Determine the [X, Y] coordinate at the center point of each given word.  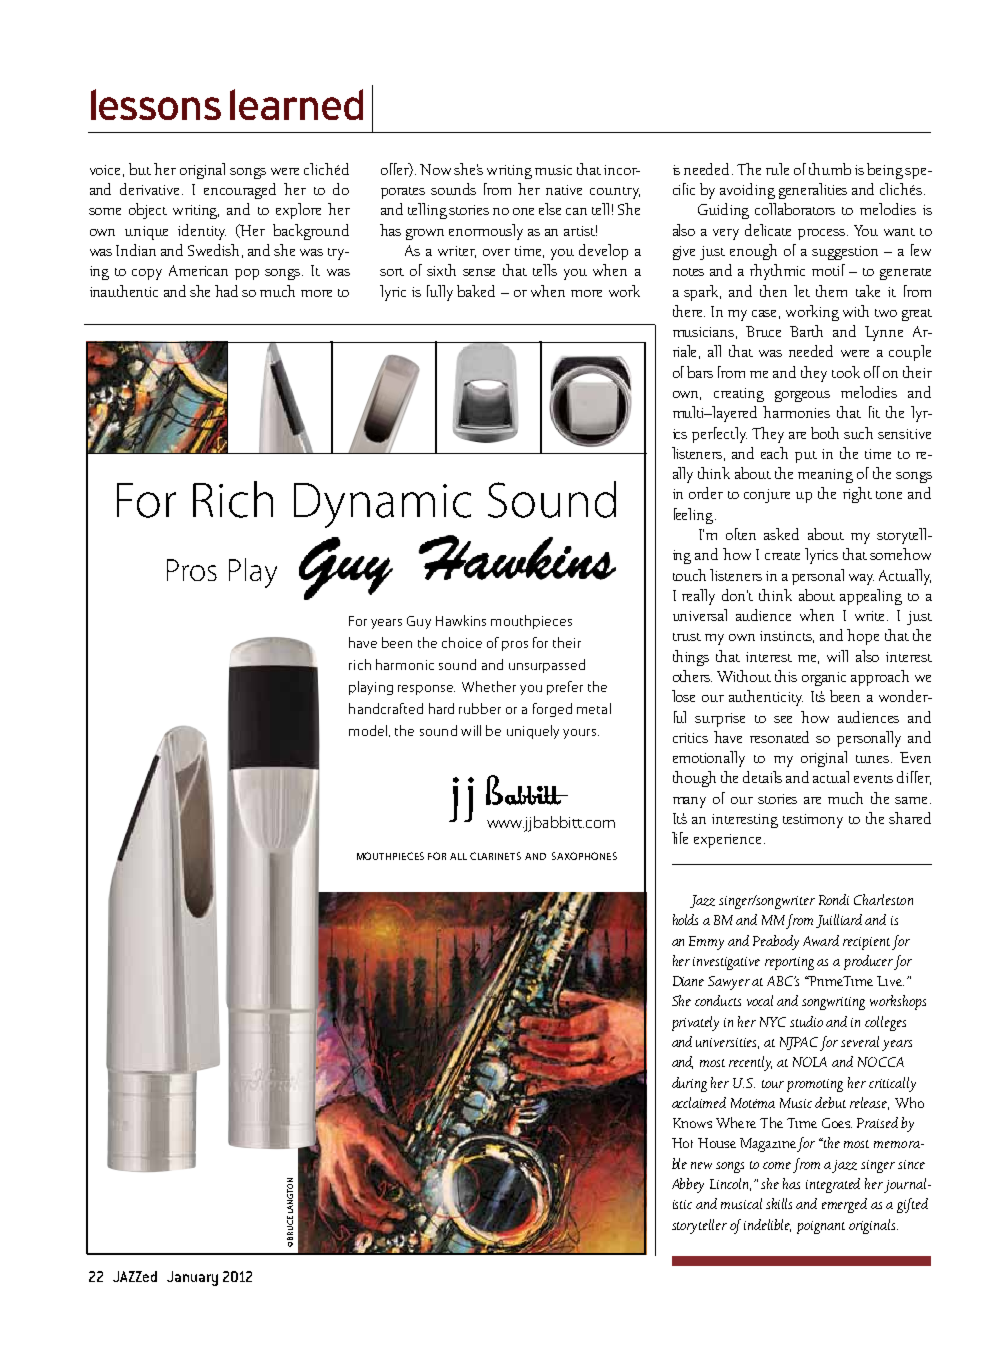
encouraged [240, 191]
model [369, 731]
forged [552, 710]
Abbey [688, 1185]
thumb [830, 169]
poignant [821, 1227]
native [564, 190]
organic [824, 679]
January [192, 1278]
